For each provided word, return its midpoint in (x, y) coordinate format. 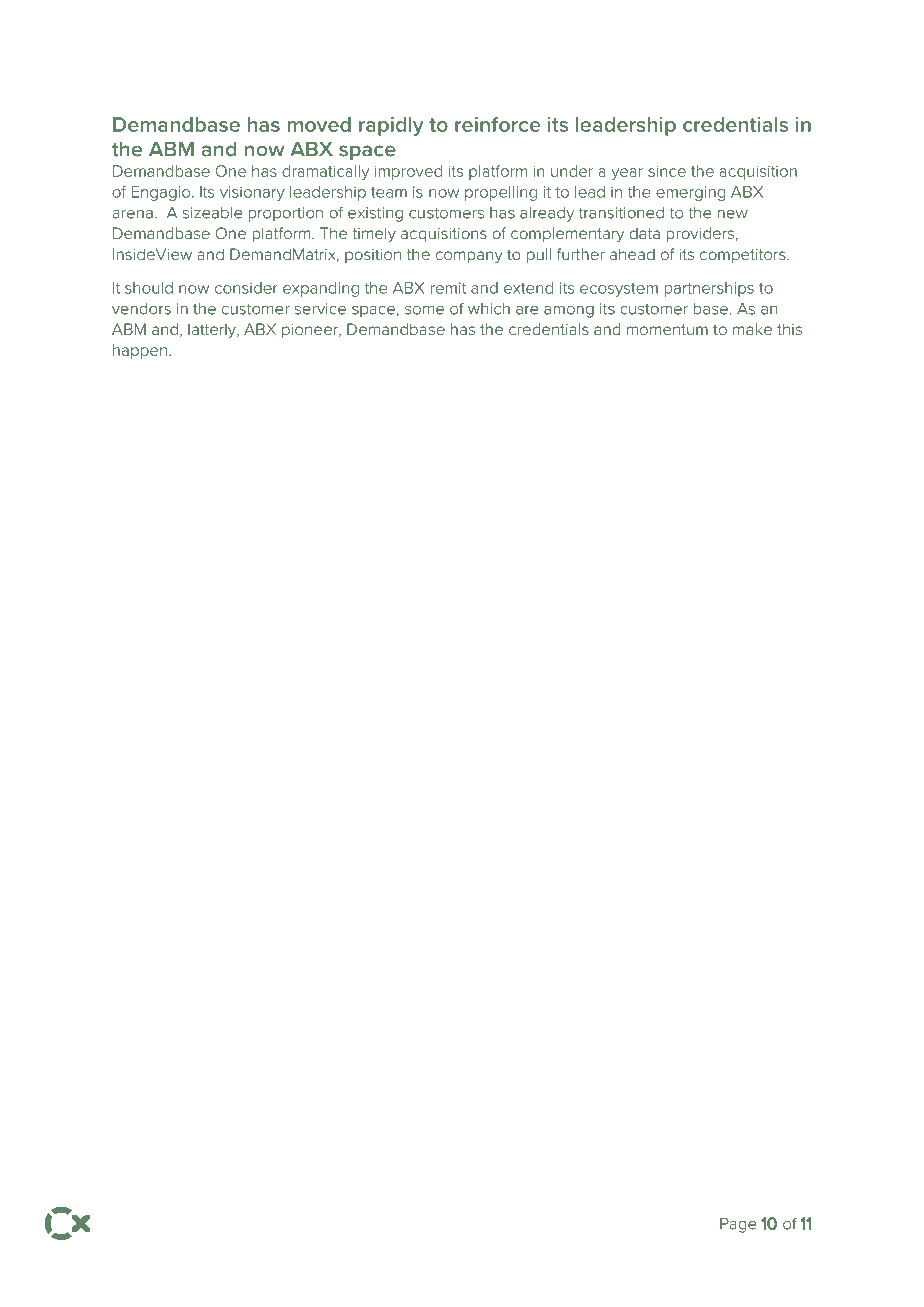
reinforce (497, 124)
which (489, 309)
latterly (213, 331)
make (752, 329)
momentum (667, 329)
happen (140, 351)
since (667, 171)
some (424, 310)
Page (738, 1225)
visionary (252, 193)
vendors (141, 309)
